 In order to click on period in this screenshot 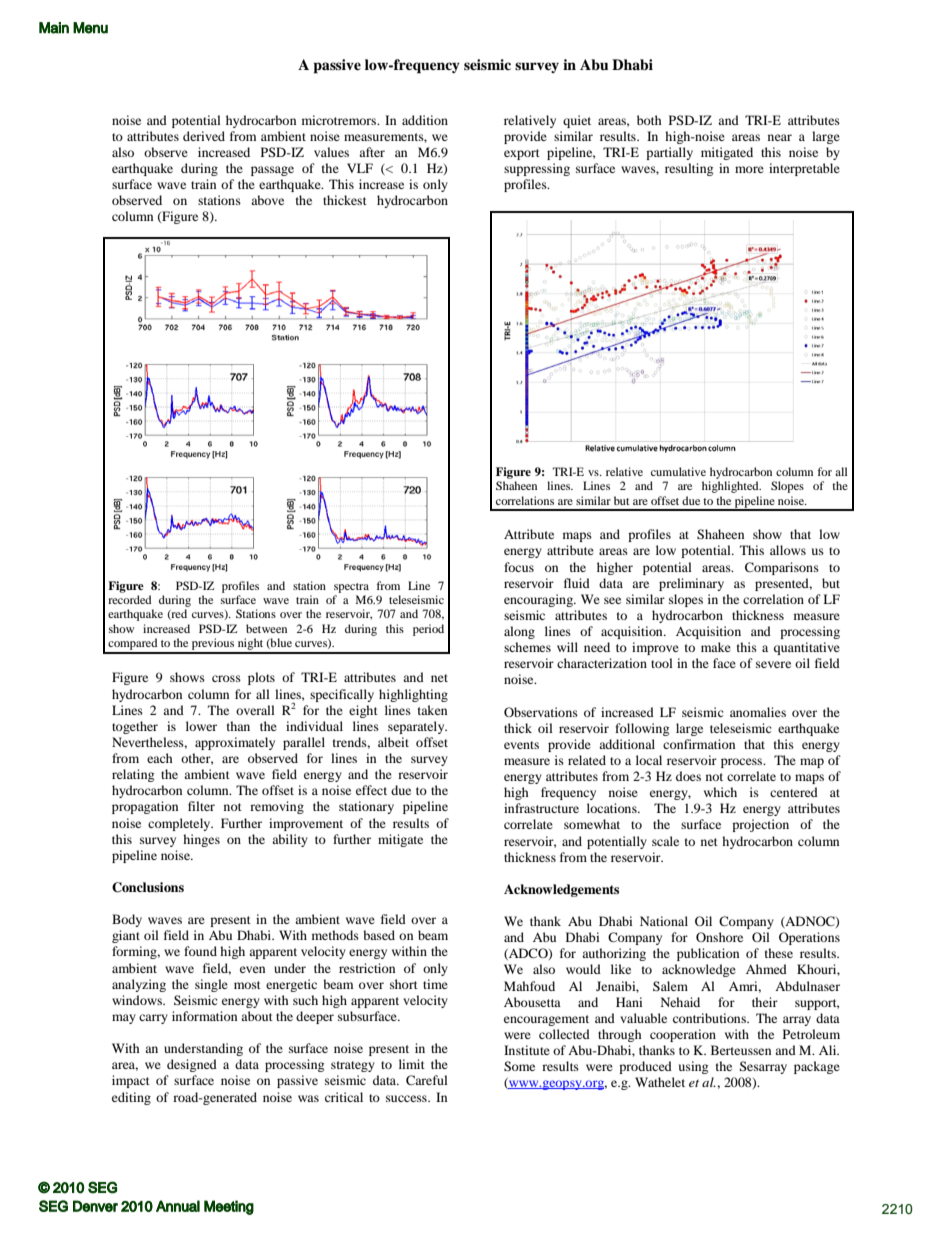, I will do `click(428, 630)`.
